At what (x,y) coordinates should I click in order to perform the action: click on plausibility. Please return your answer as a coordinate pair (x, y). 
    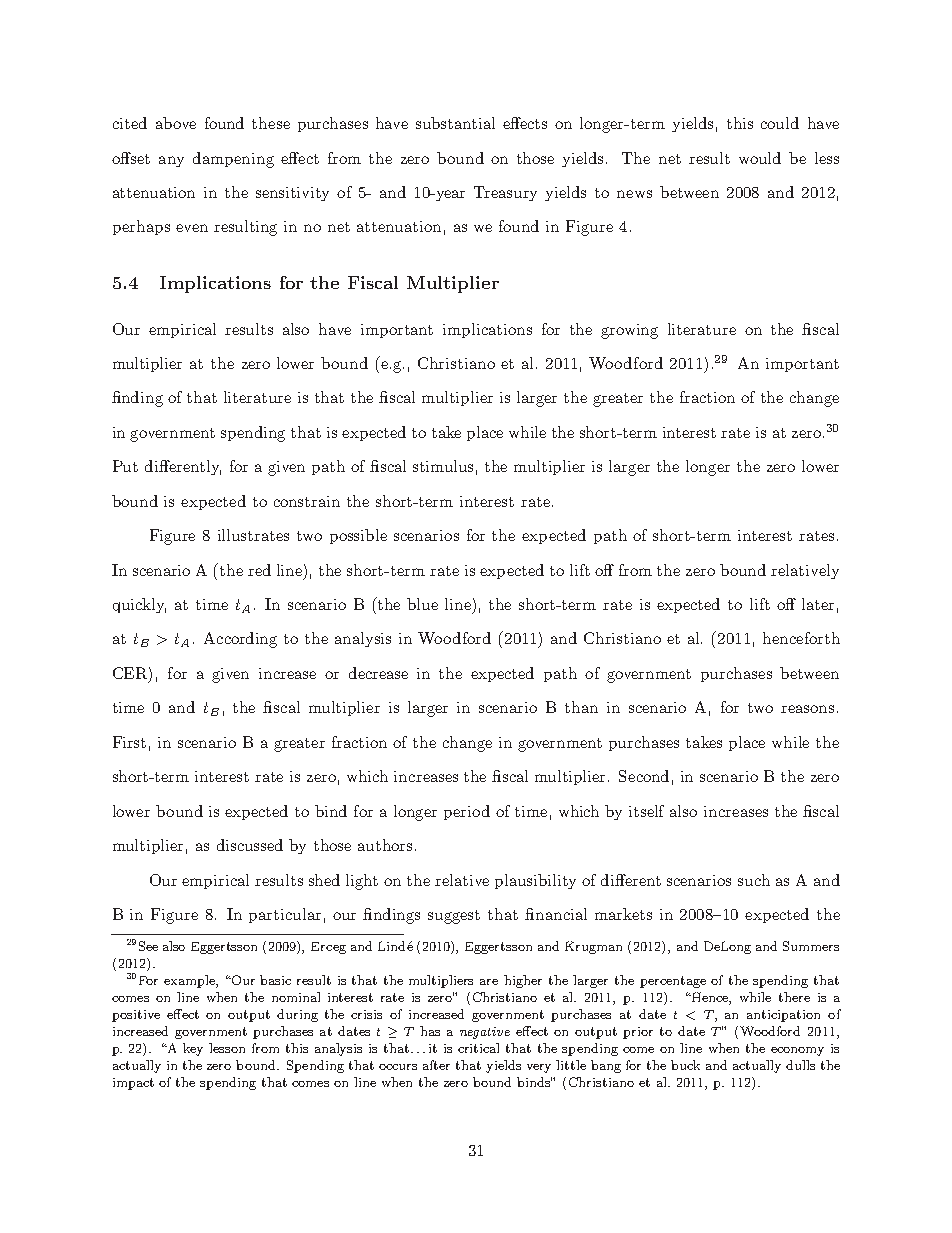
    Looking at the image, I should click on (535, 881).
